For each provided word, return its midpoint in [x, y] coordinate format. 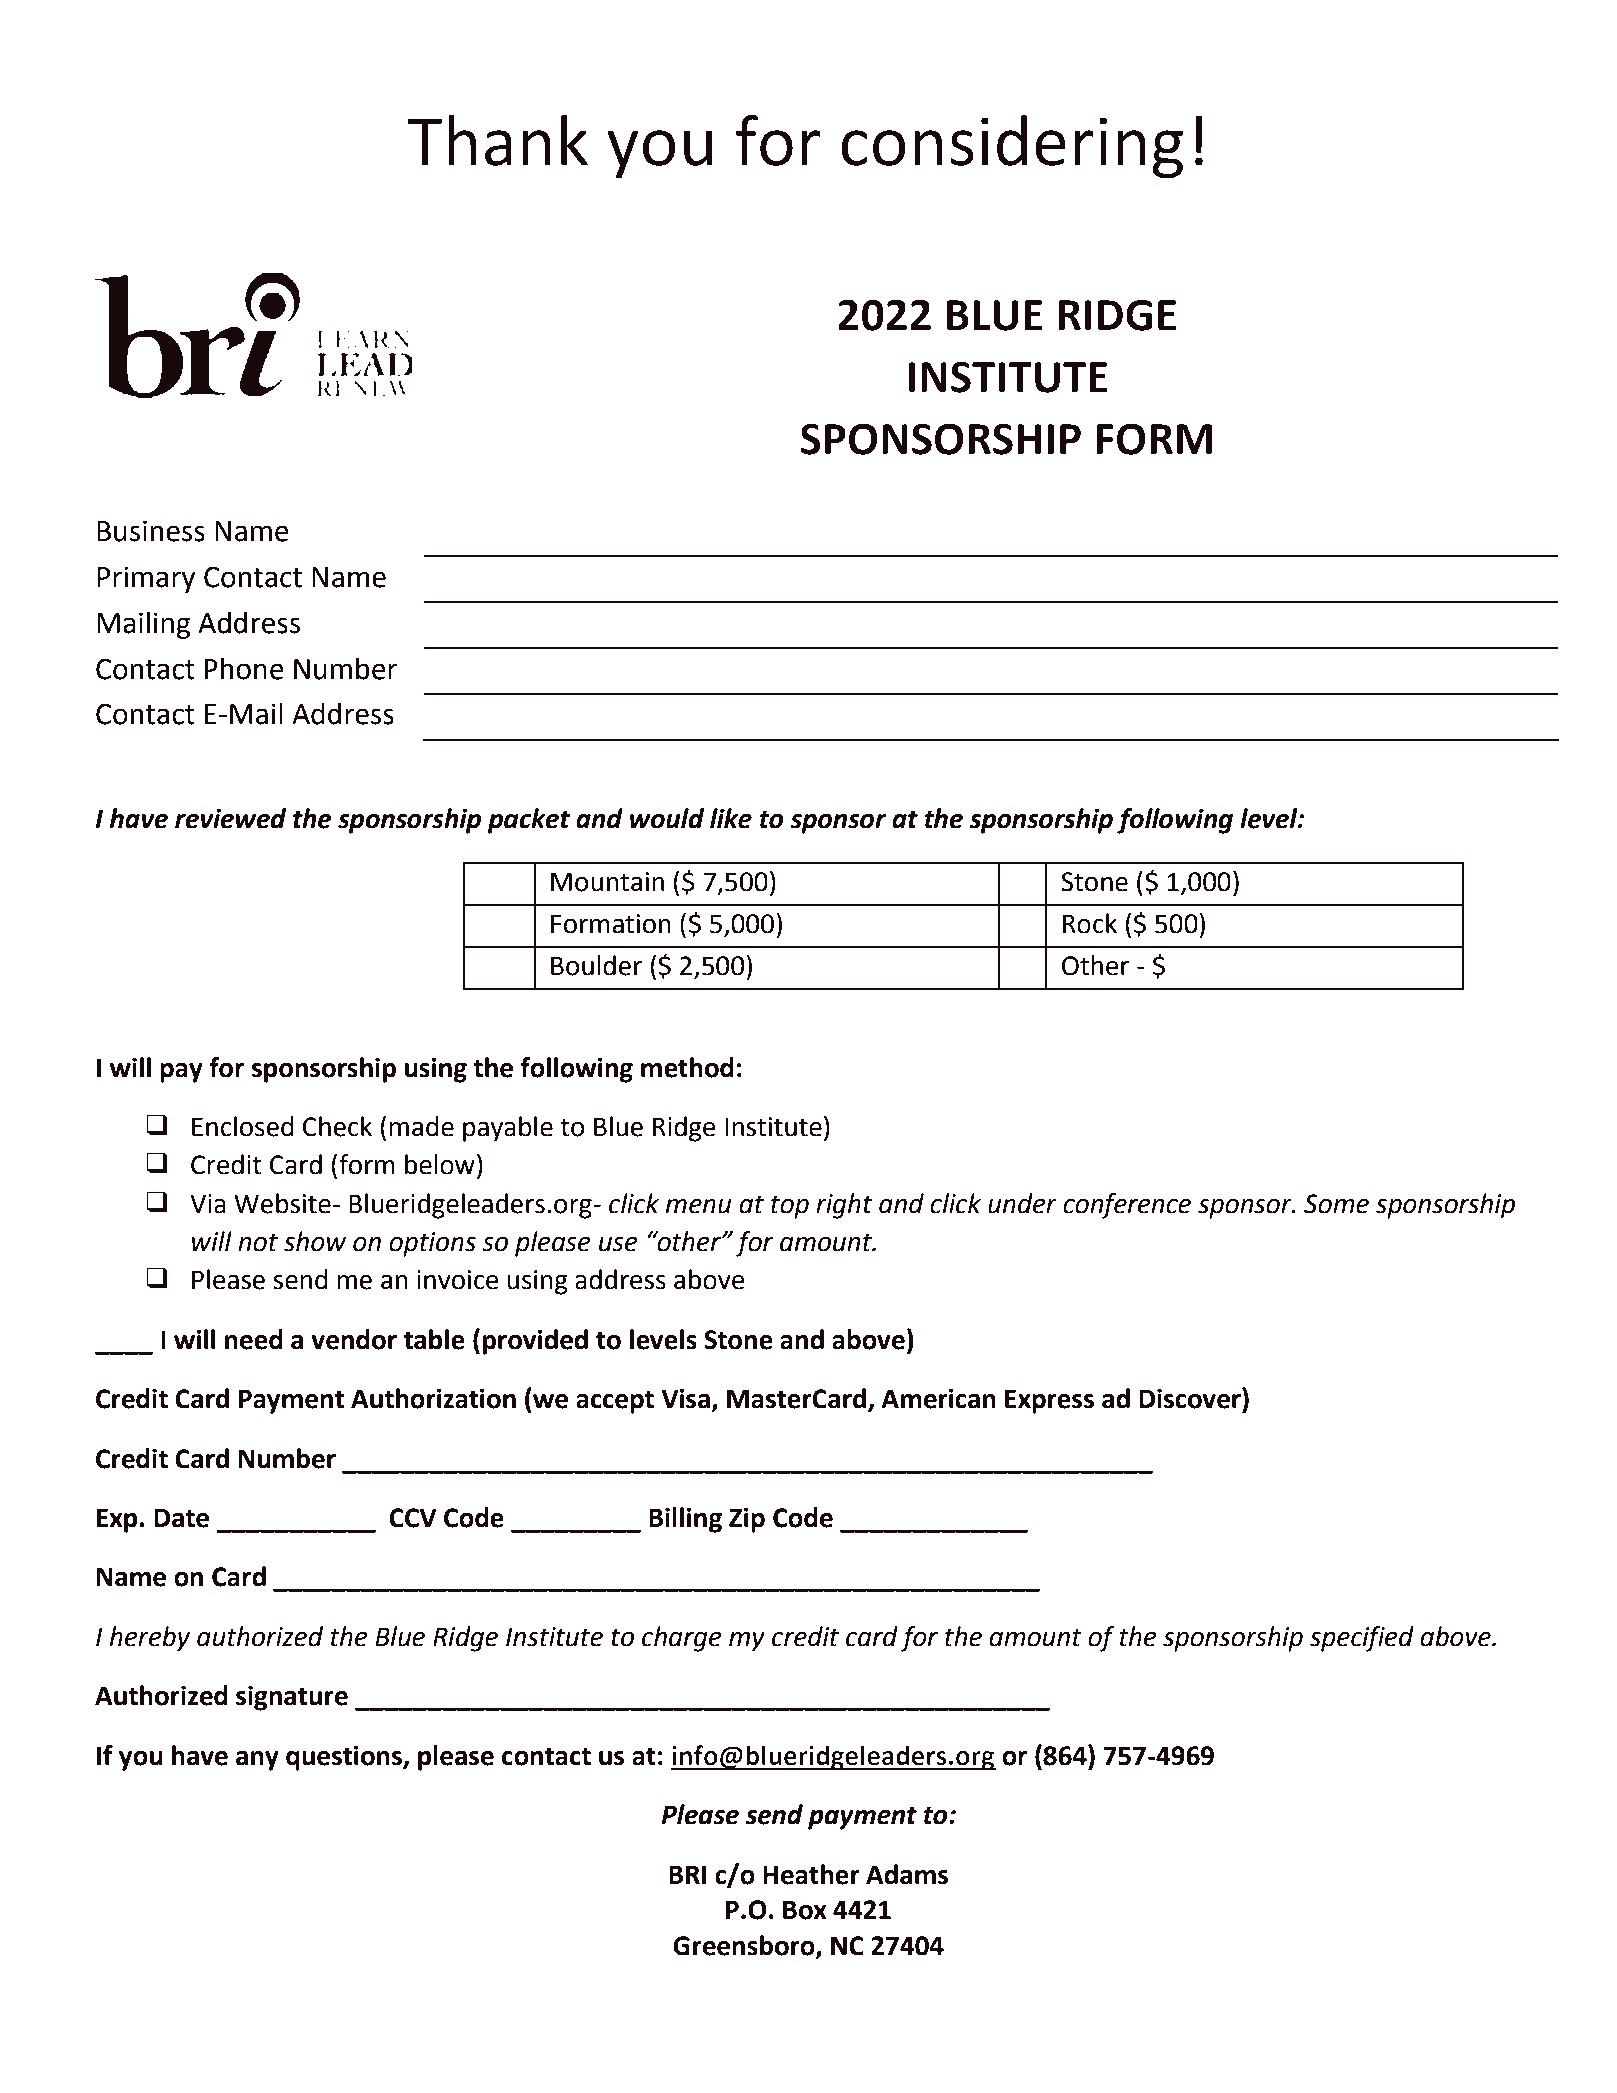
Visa [685, 1399]
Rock [1090, 923]
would [667, 818]
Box [805, 1910]
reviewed [230, 818]
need [254, 1339]
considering [1012, 147]
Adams [907, 1874]
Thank [497, 140]
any [257, 1761]
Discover [1191, 1398]
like [731, 818]
